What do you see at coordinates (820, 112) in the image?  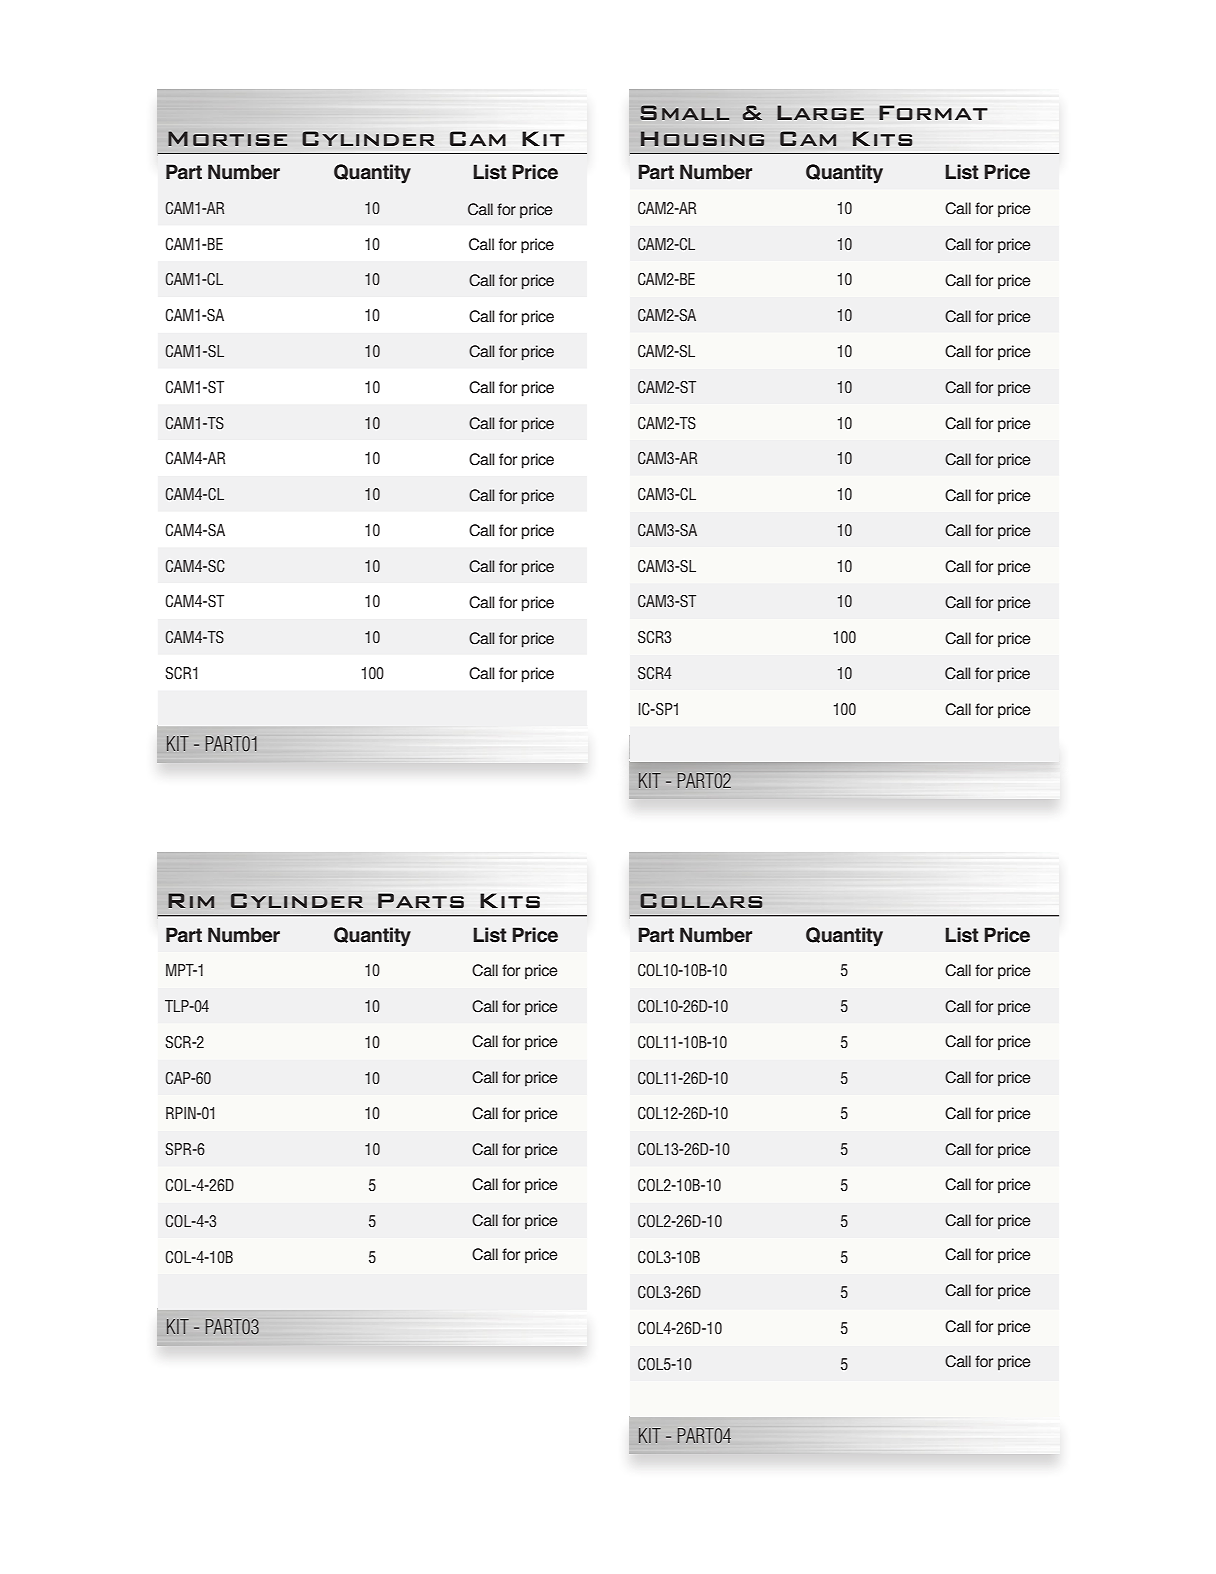 I see `Large` at bounding box center [820, 112].
